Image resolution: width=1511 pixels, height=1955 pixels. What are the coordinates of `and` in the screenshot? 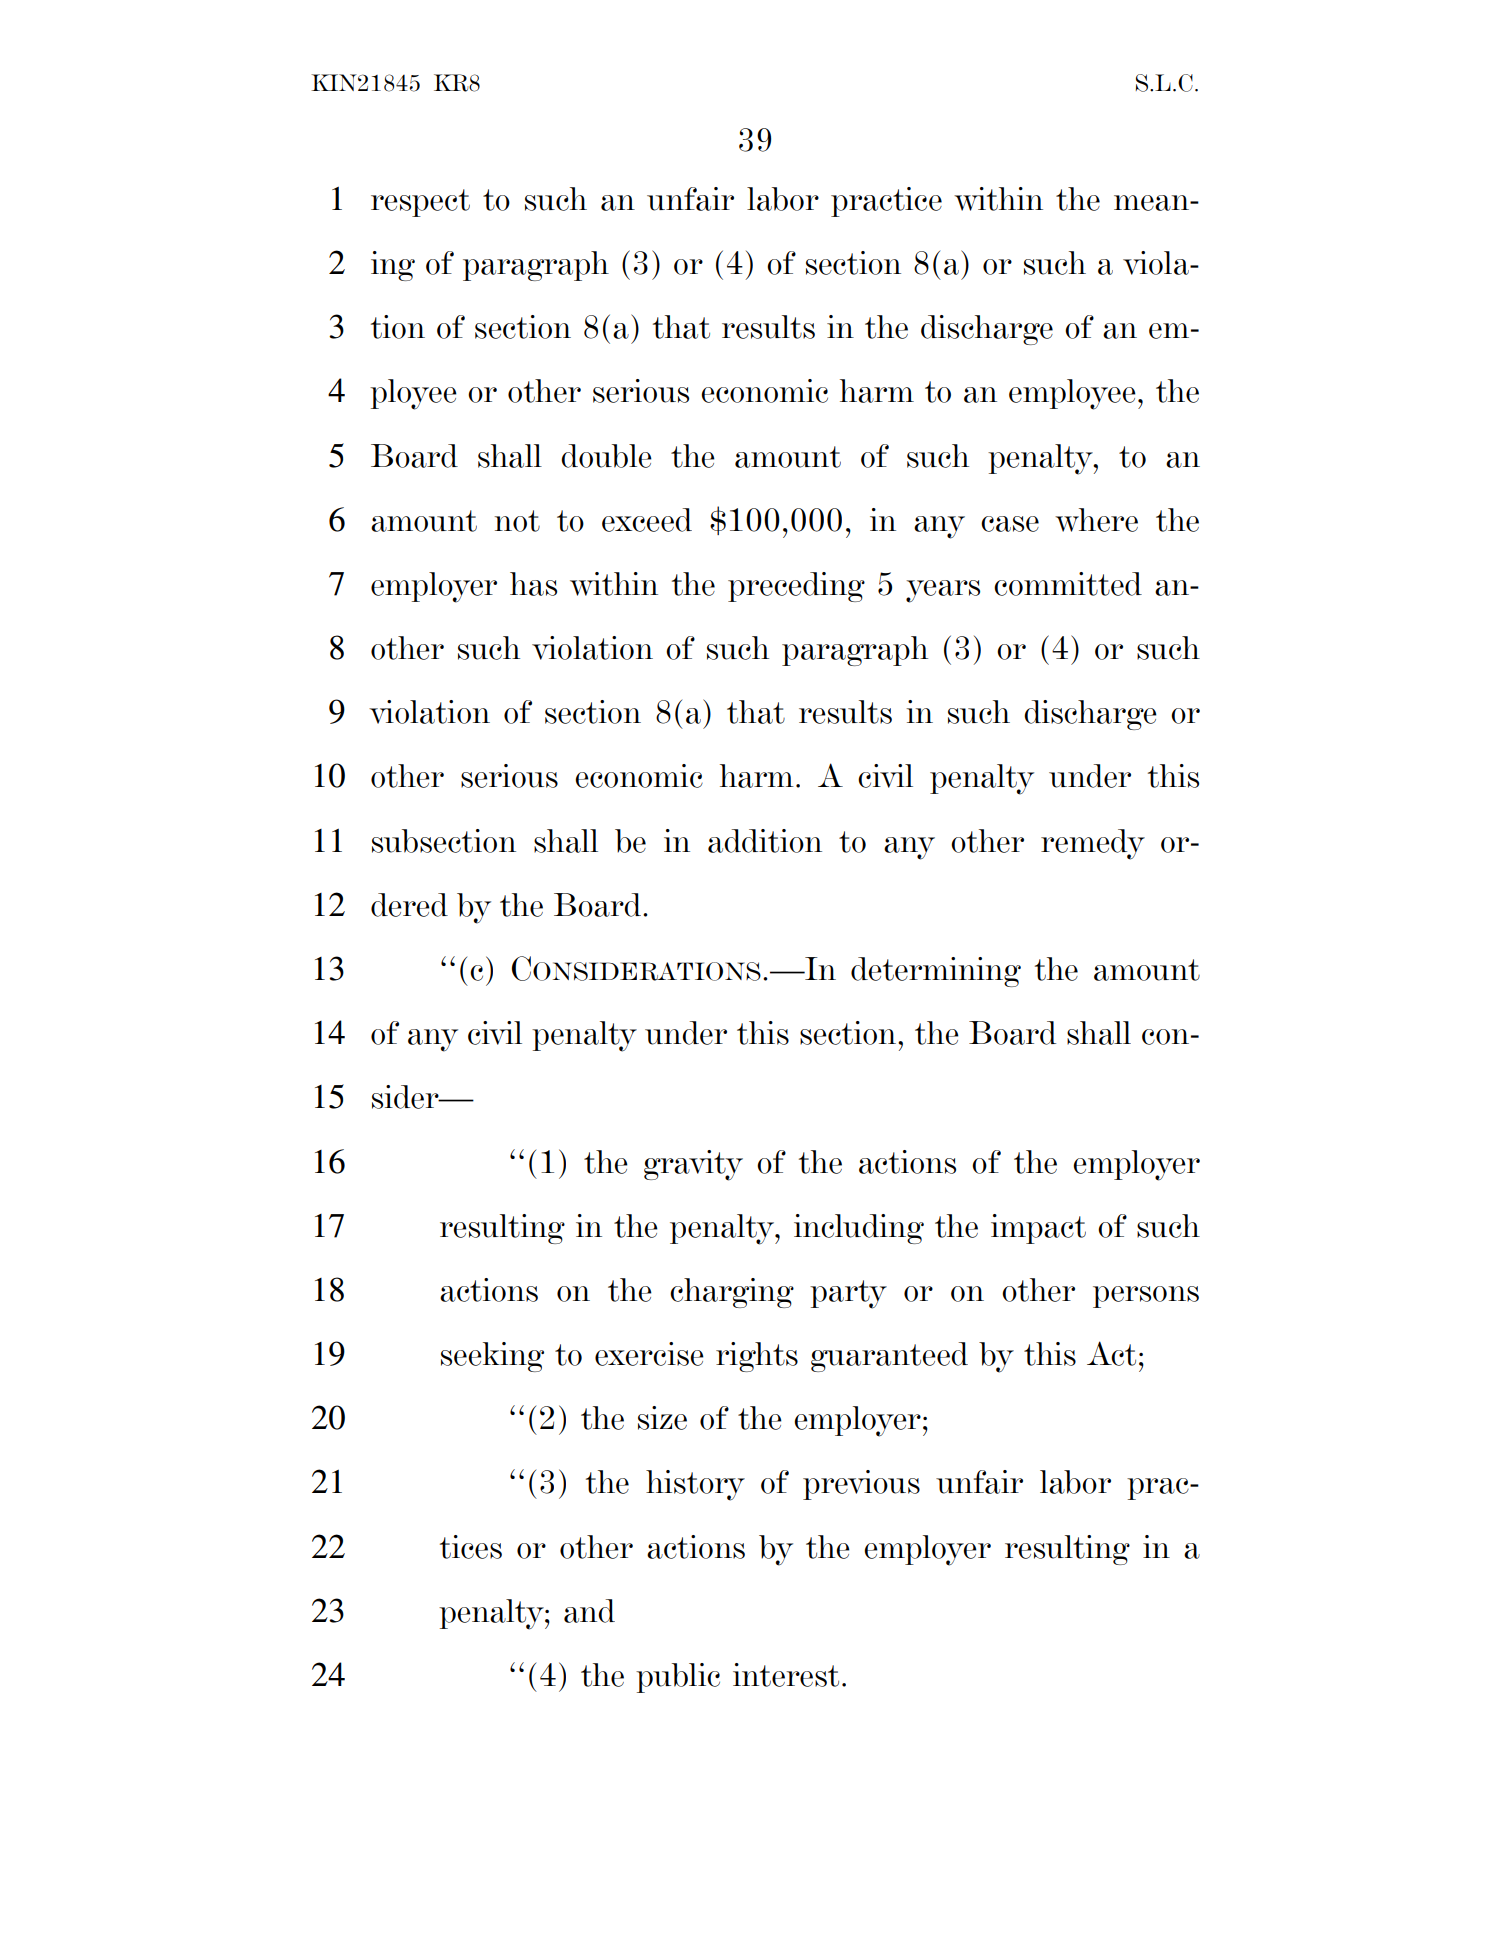 It's located at (589, 1611).
